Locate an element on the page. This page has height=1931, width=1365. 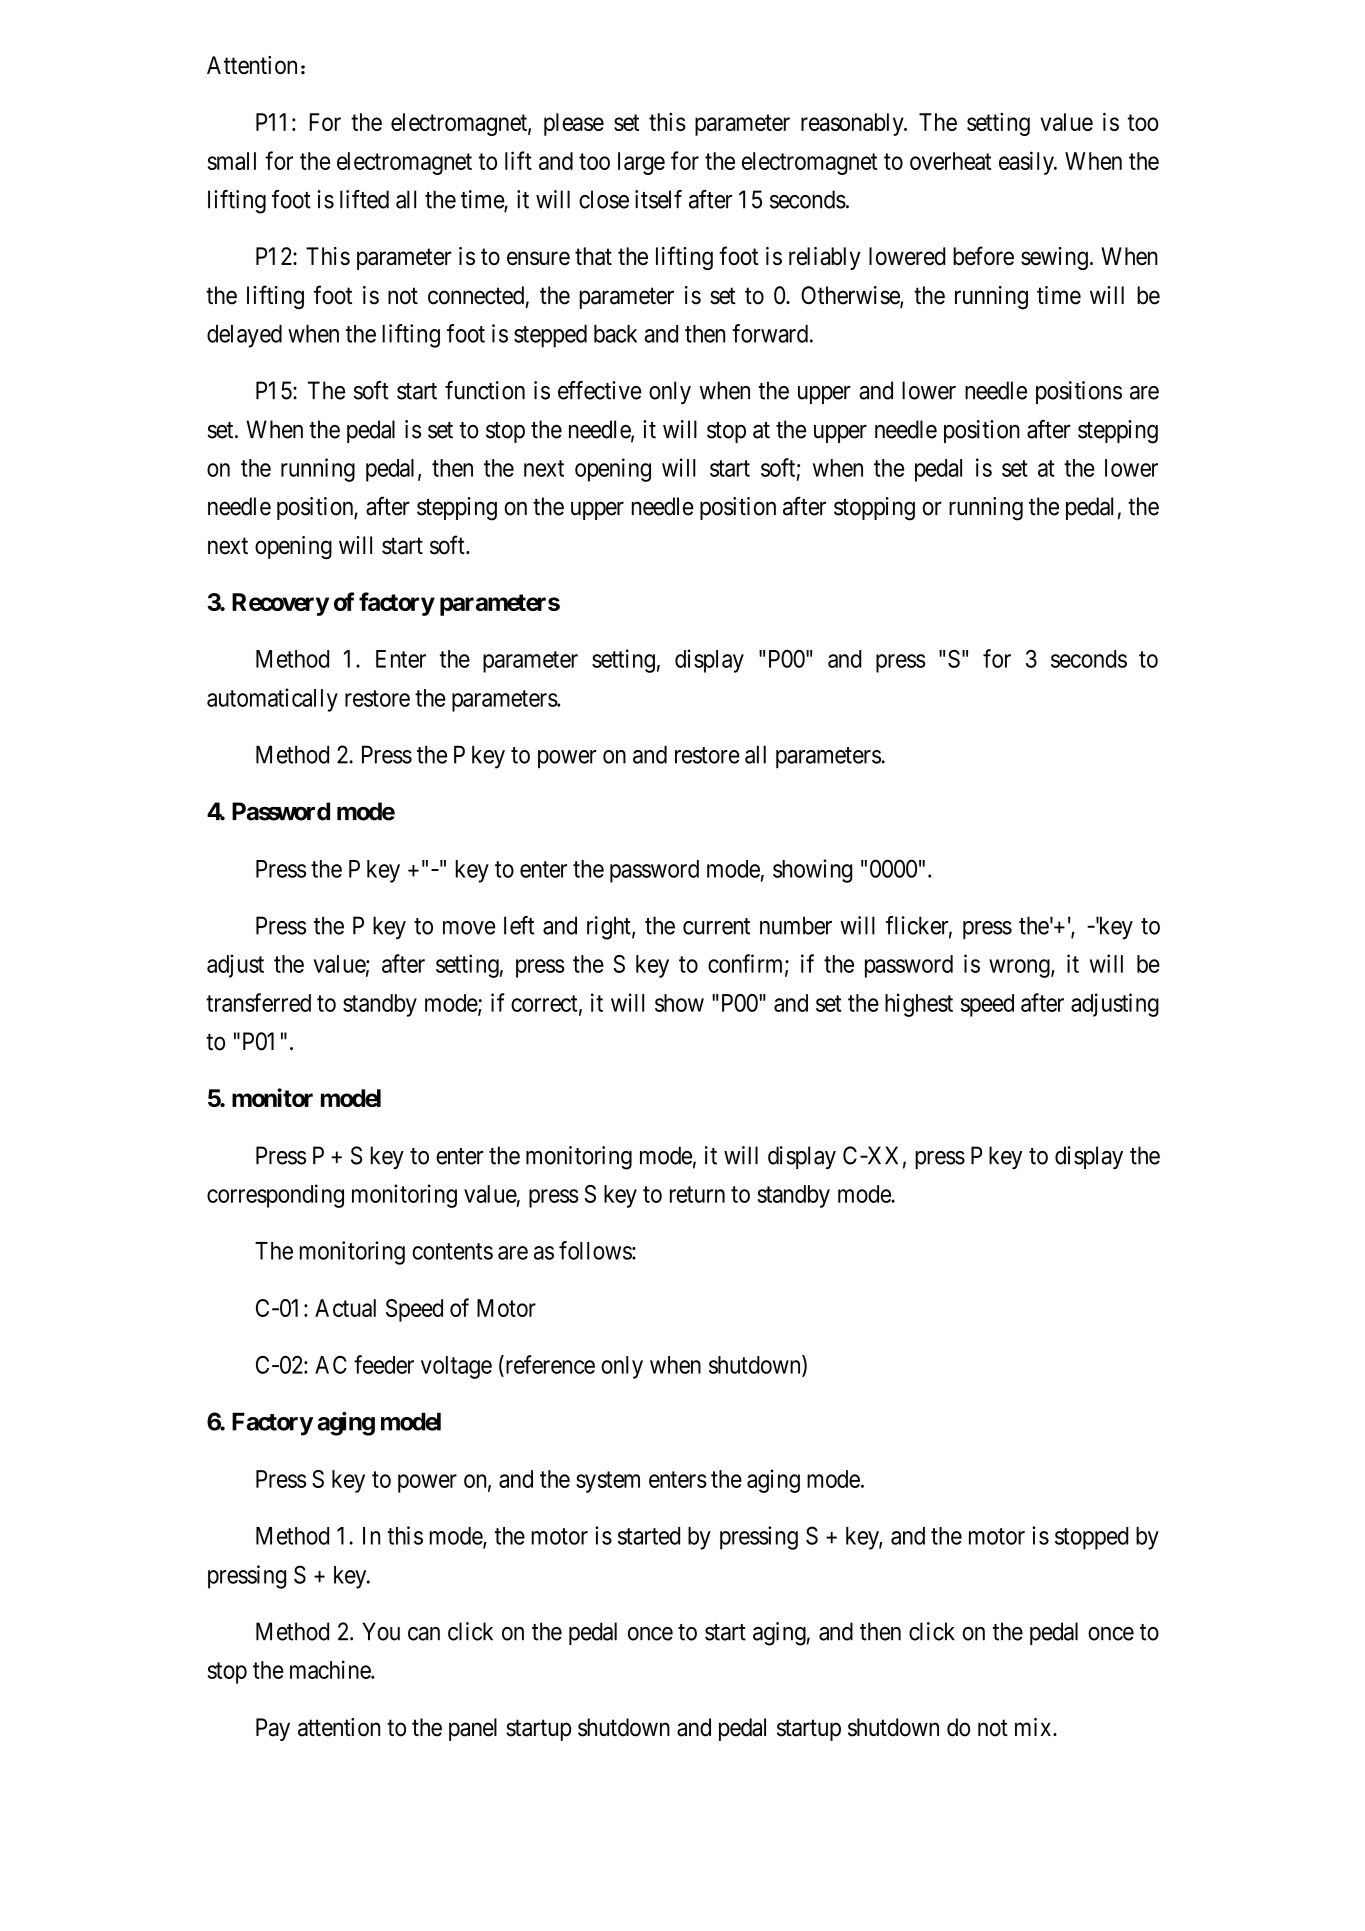
large is located at coordinates (641, 163).
